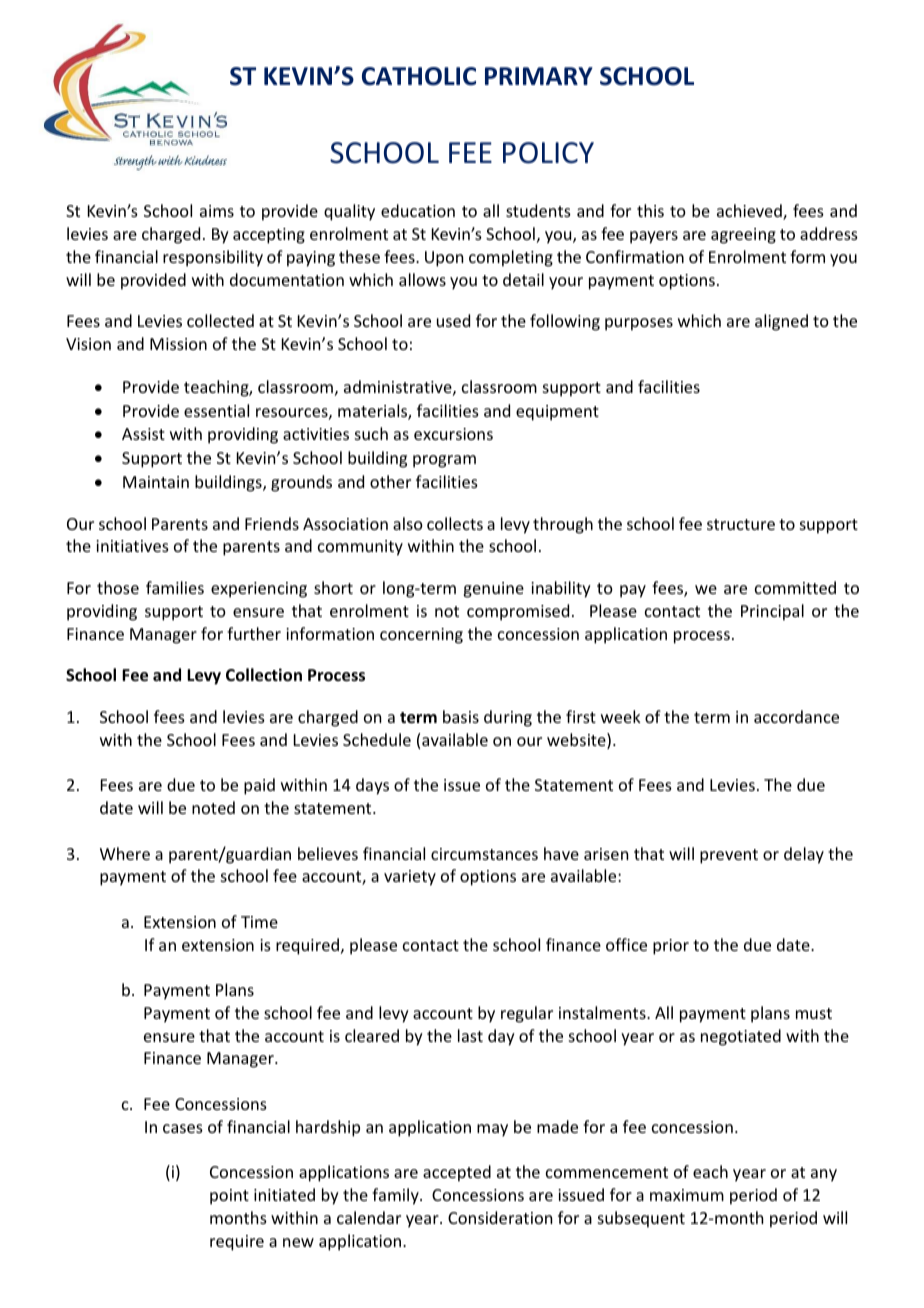 This document has width=924, height=1308. Describe the element at coordinates (419, 76) in the document. I see `CATHOLIC` at that location.
